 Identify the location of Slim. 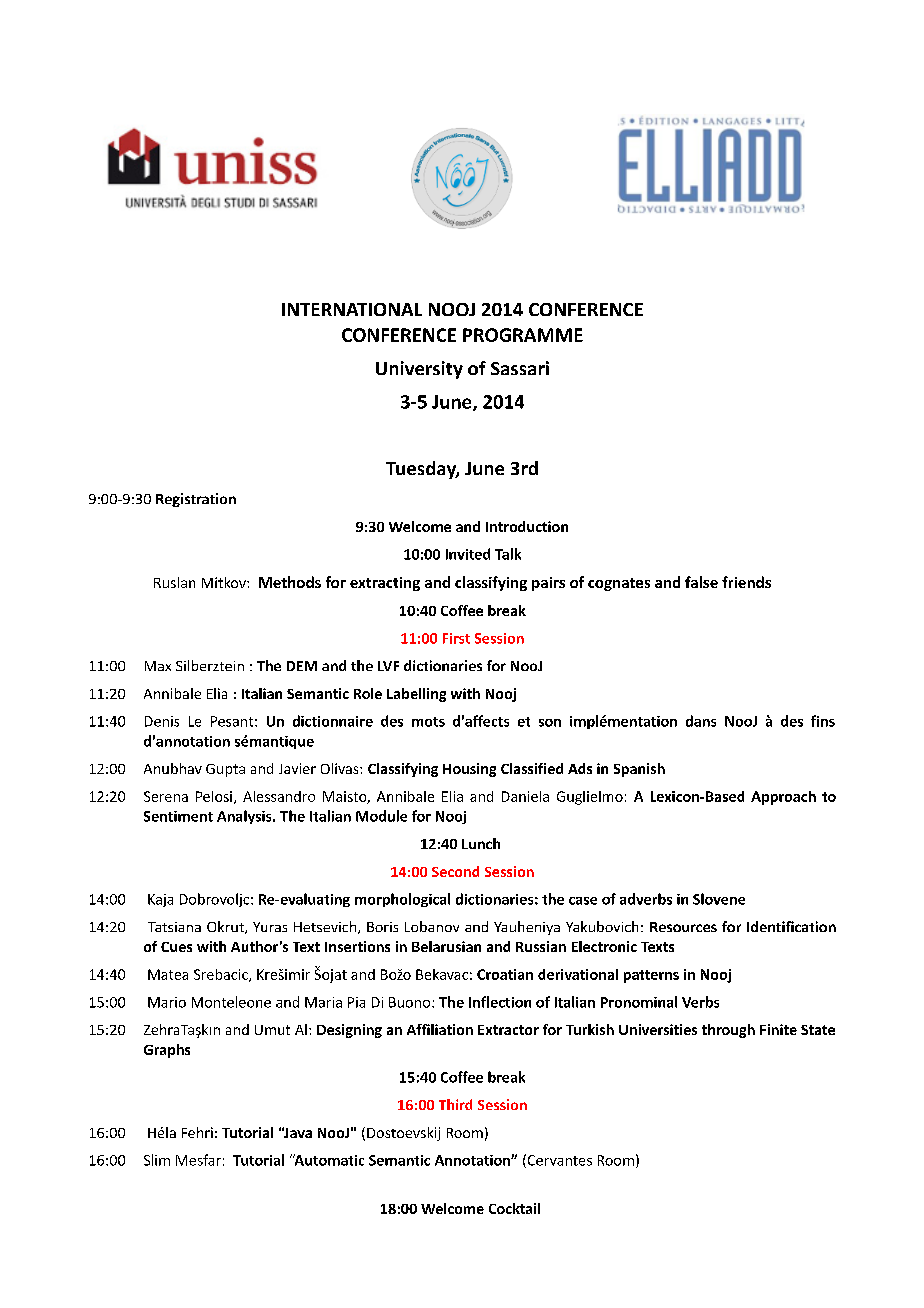
(157, 1160).
